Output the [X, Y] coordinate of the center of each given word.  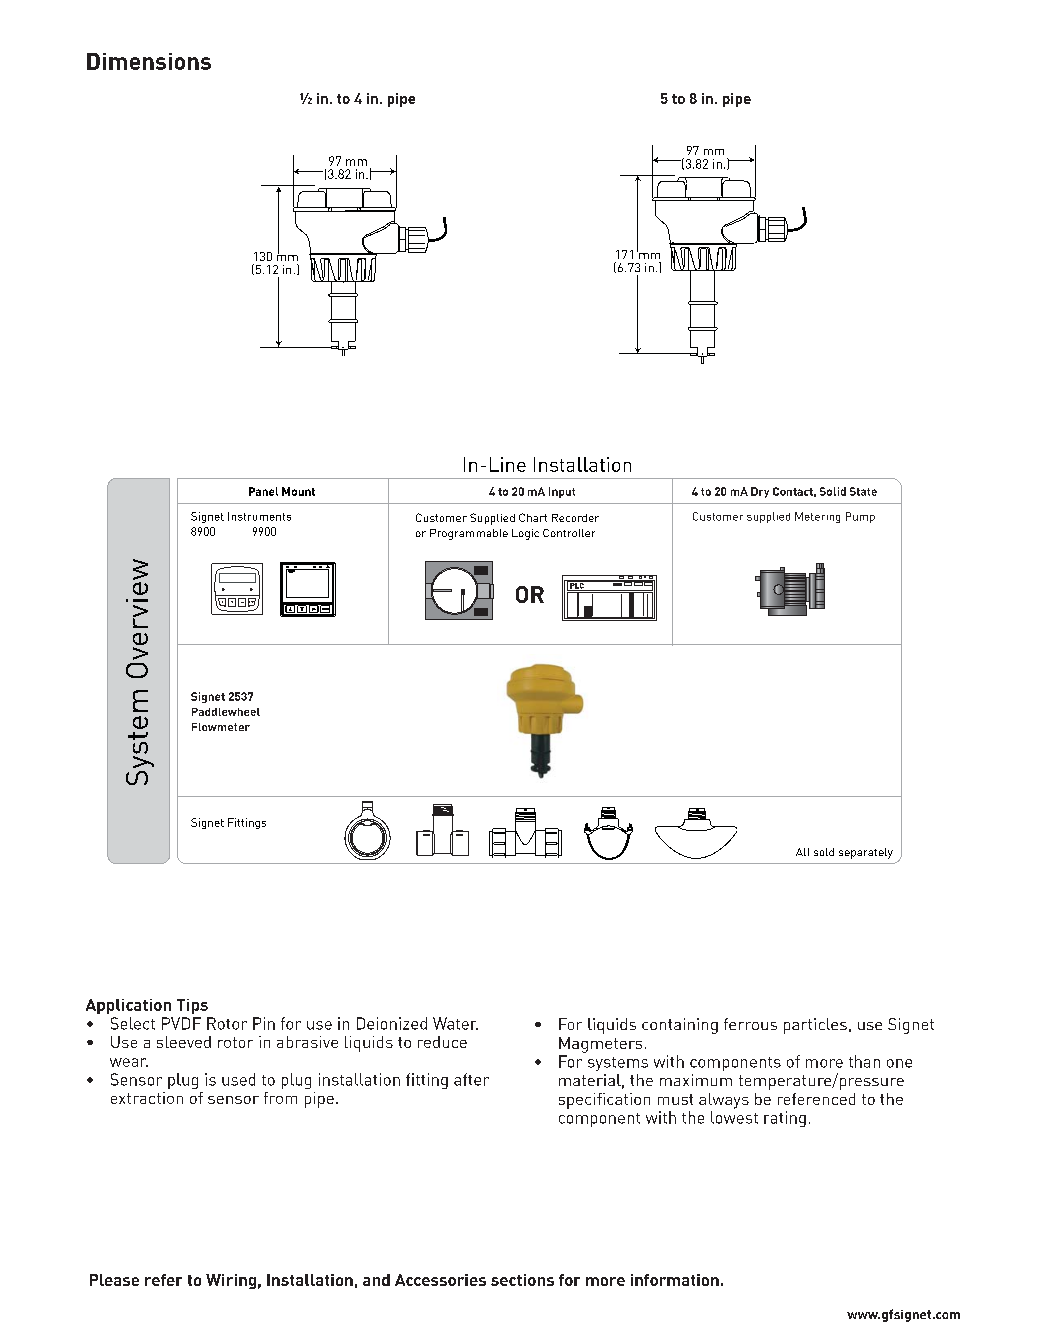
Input [562, 492]
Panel [263, 491]
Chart [533, 517]
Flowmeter [221, 727]
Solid [833, 491]
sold [824, 852]
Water [455, 1023]
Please [114, 1280]
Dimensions [149, 61]
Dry [760, 492]
